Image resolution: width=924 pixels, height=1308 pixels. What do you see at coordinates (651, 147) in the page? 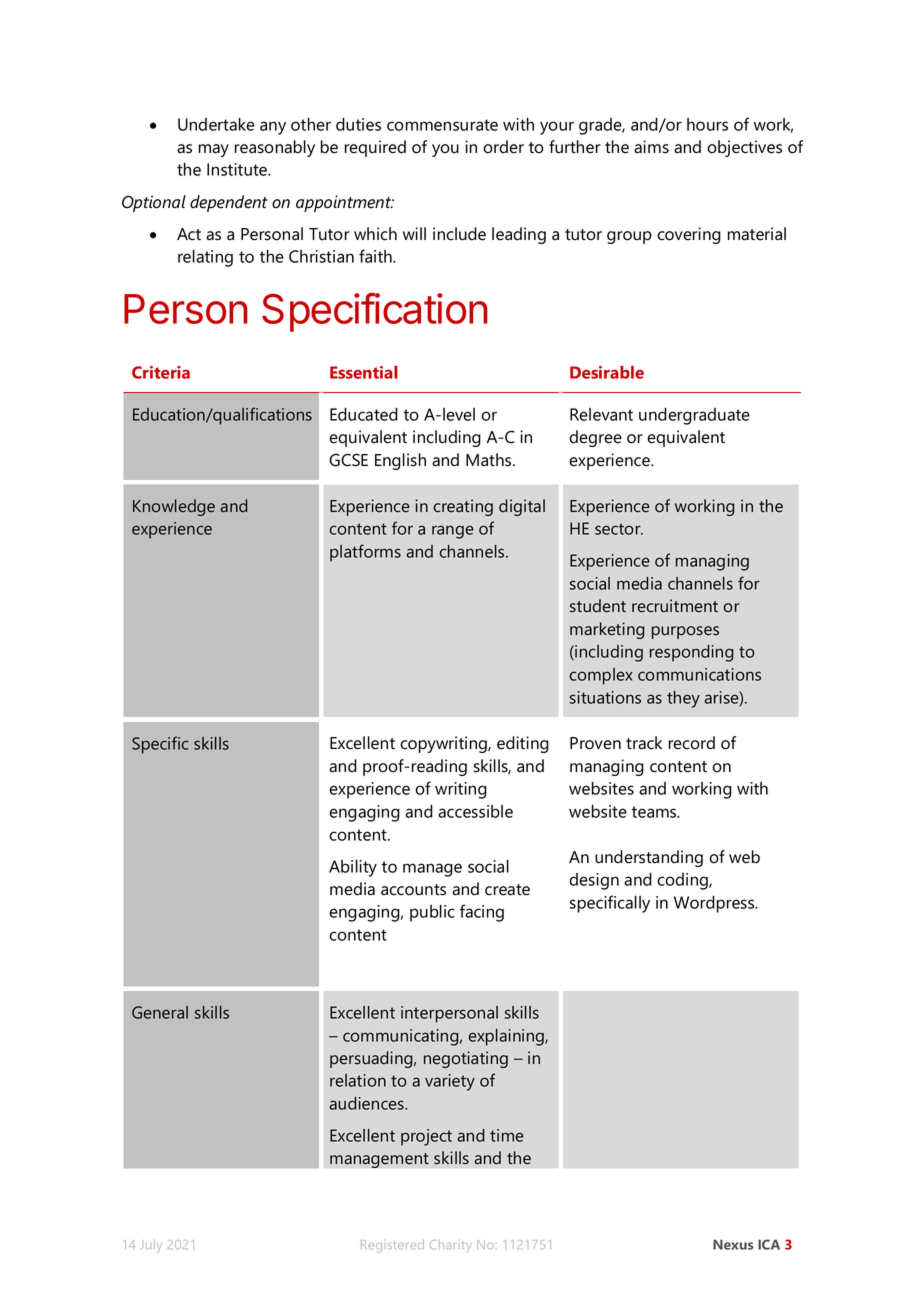
I see `aims` at bounding box center [651, 147].
